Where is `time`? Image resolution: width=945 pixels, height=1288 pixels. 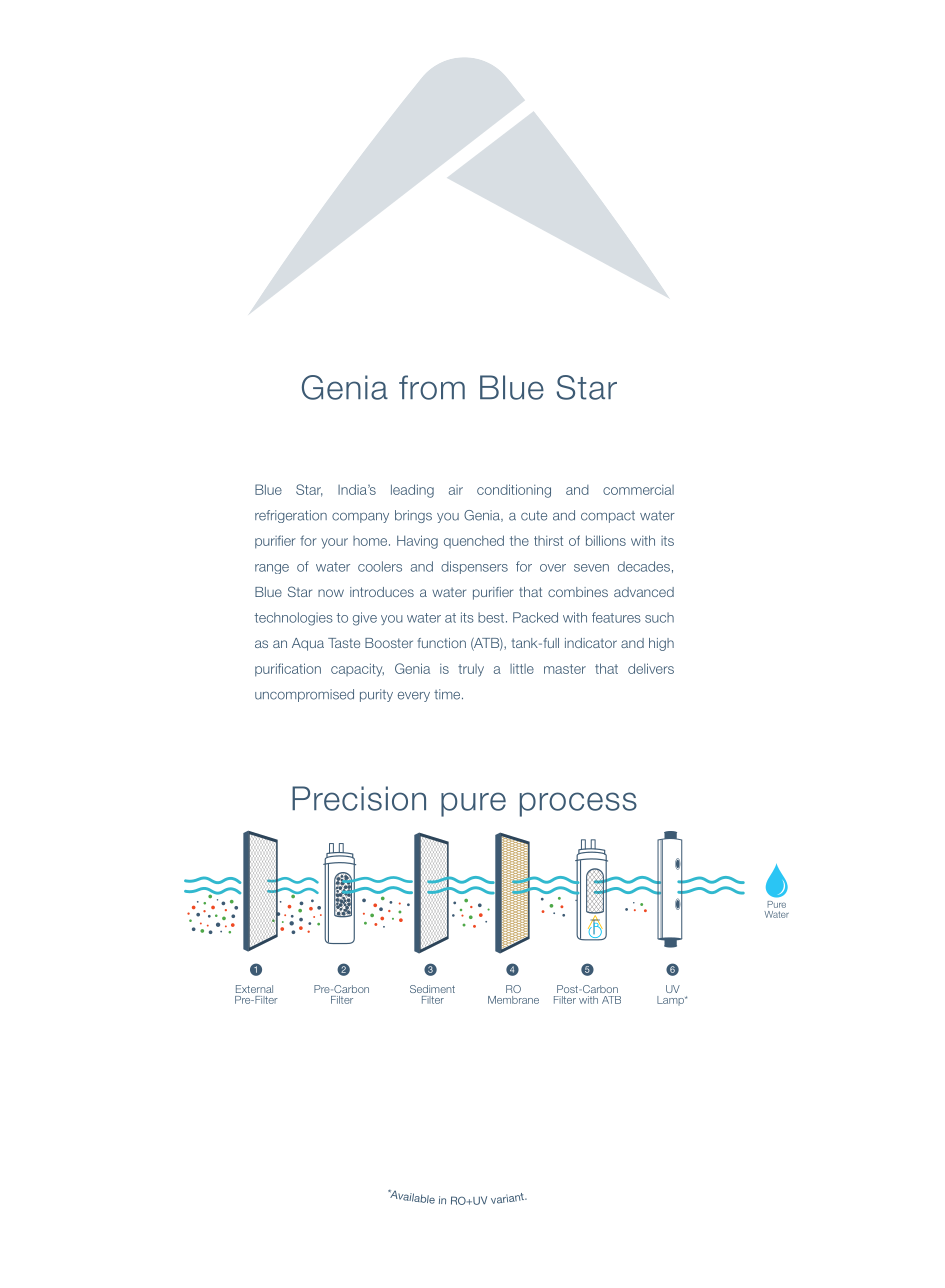
time is located at coordinates (448, 694).
